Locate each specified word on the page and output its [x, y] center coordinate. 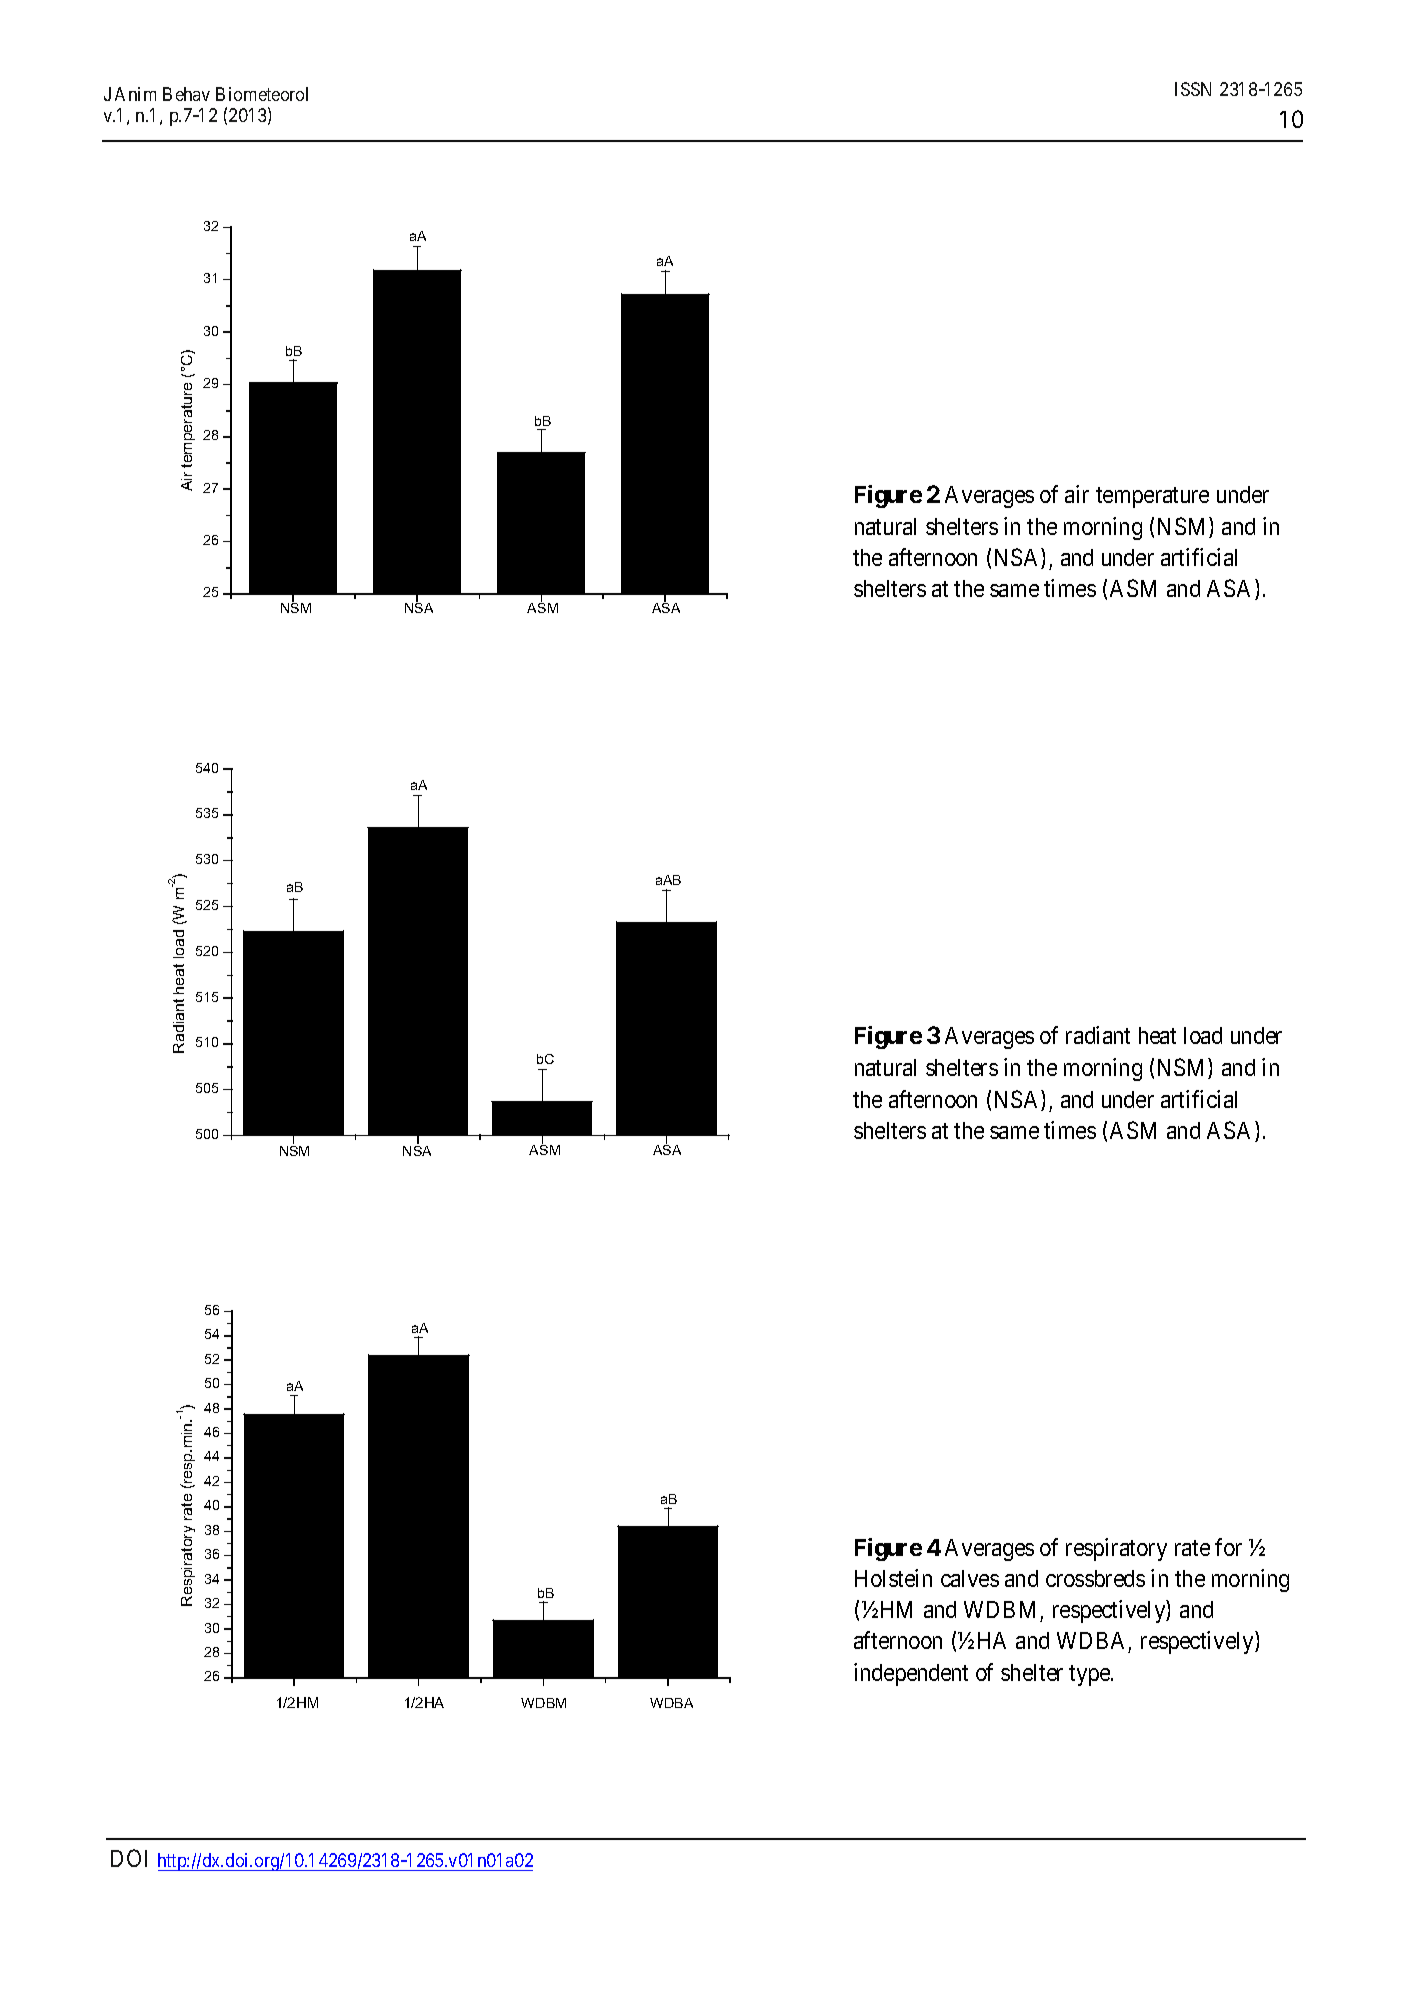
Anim [135, 94]
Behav [186, 94]
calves [970, 1578]
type [1090, 1675]
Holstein [893, 1578]
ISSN [1193, 89]
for [1228, 1547]
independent [911, 1674]
